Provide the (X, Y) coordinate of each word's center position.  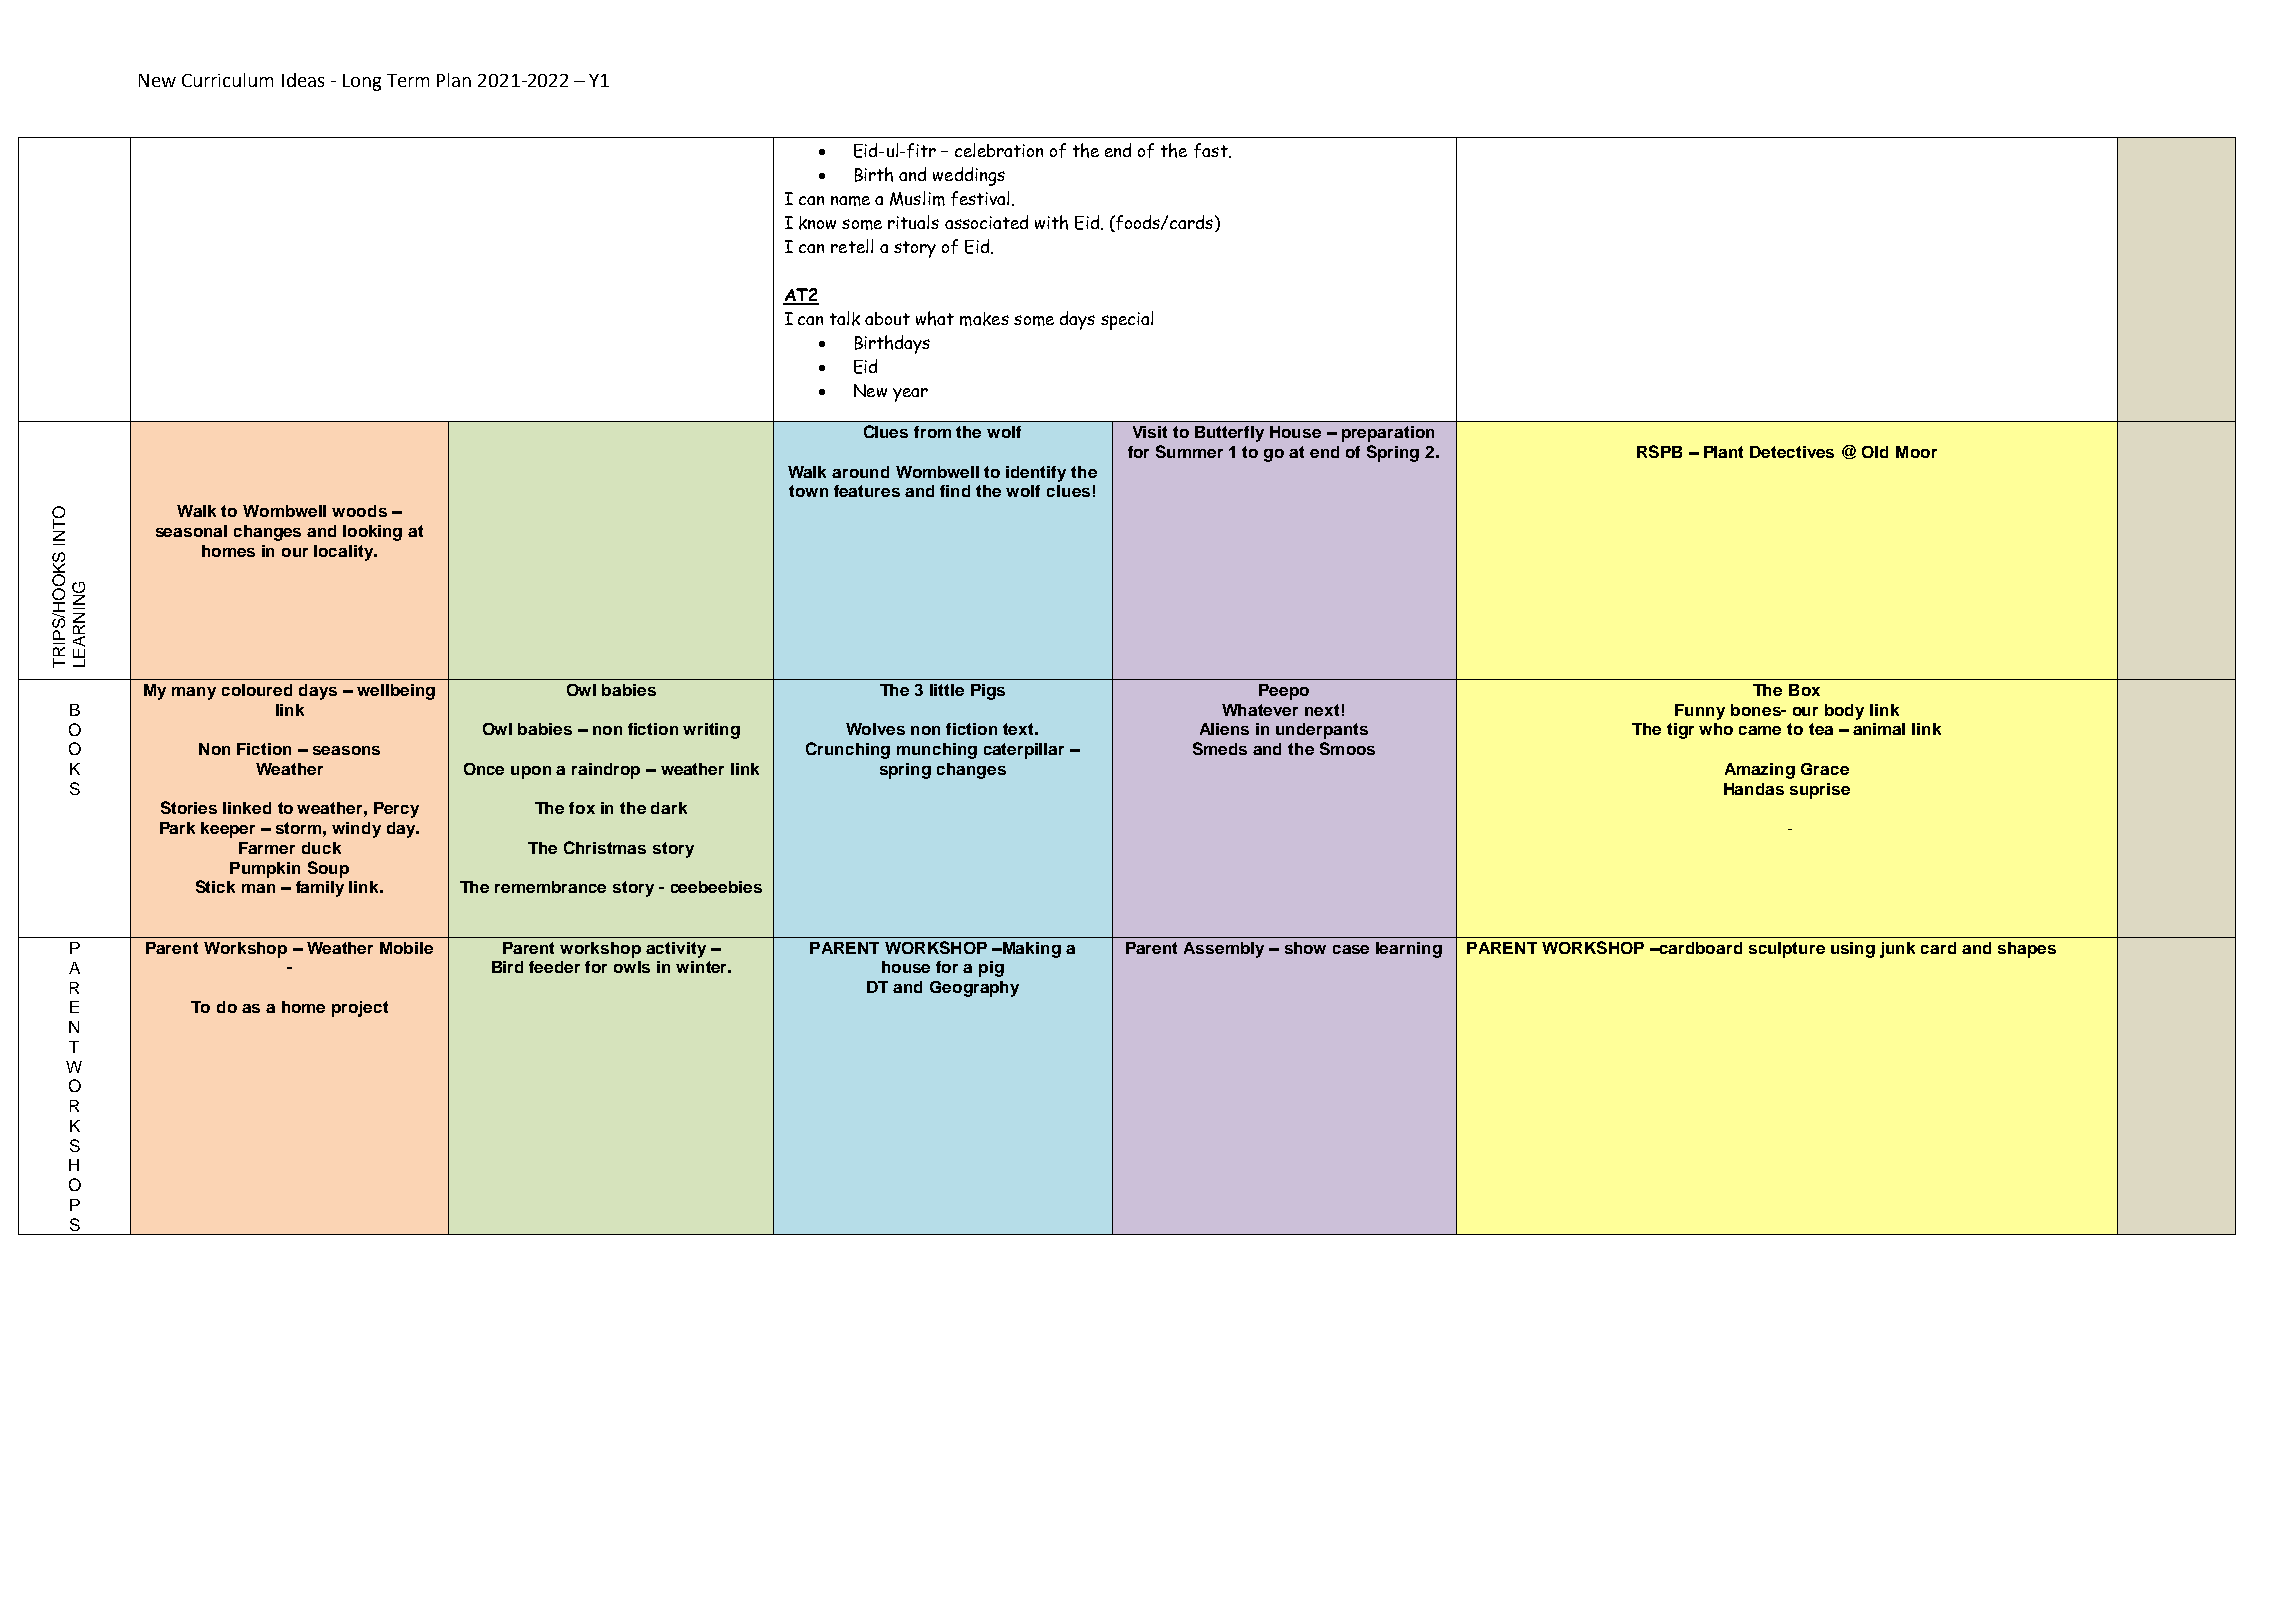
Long (362, 82)
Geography (974, 989)
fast (1212, 150)
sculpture (1787, 950)
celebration (999, 150)
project (360, 1009)
